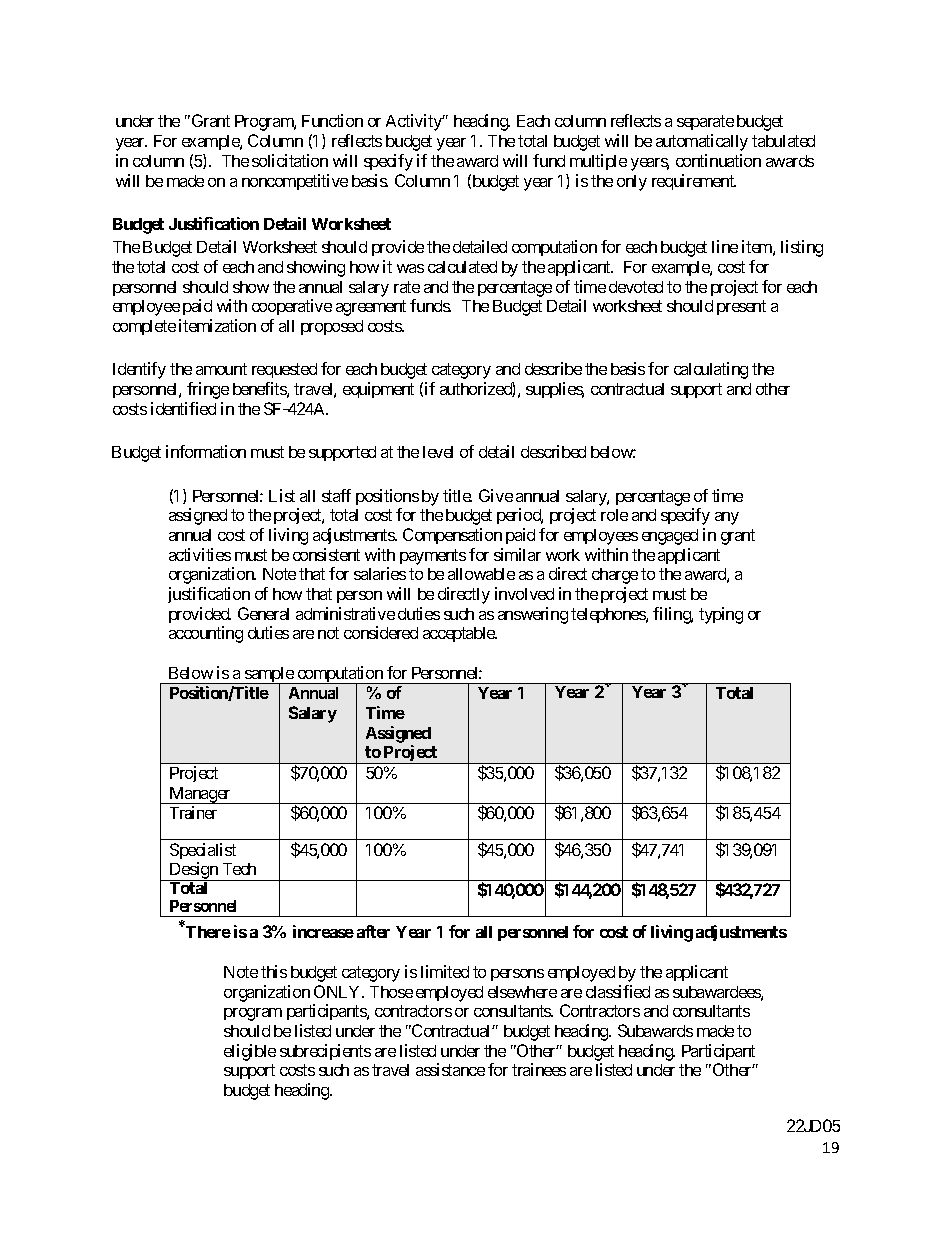 The image size is (952, 1233). Describe the element at coordinates (250, 1052) in the screenshot. I see `eligible` at that location.
